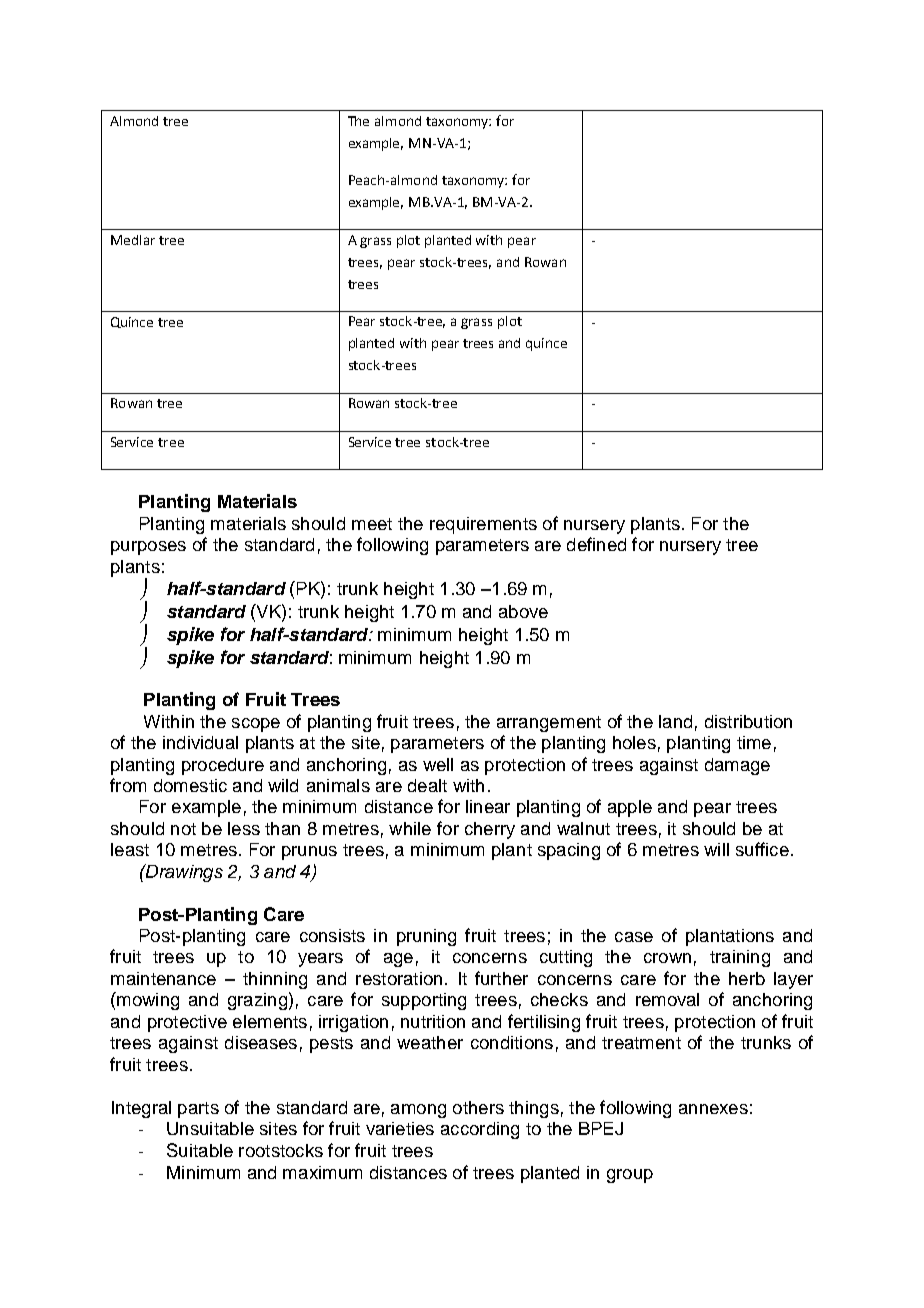  Describe the element at coordinates (410, 828) in the screenshot. I see `while` at that location.
